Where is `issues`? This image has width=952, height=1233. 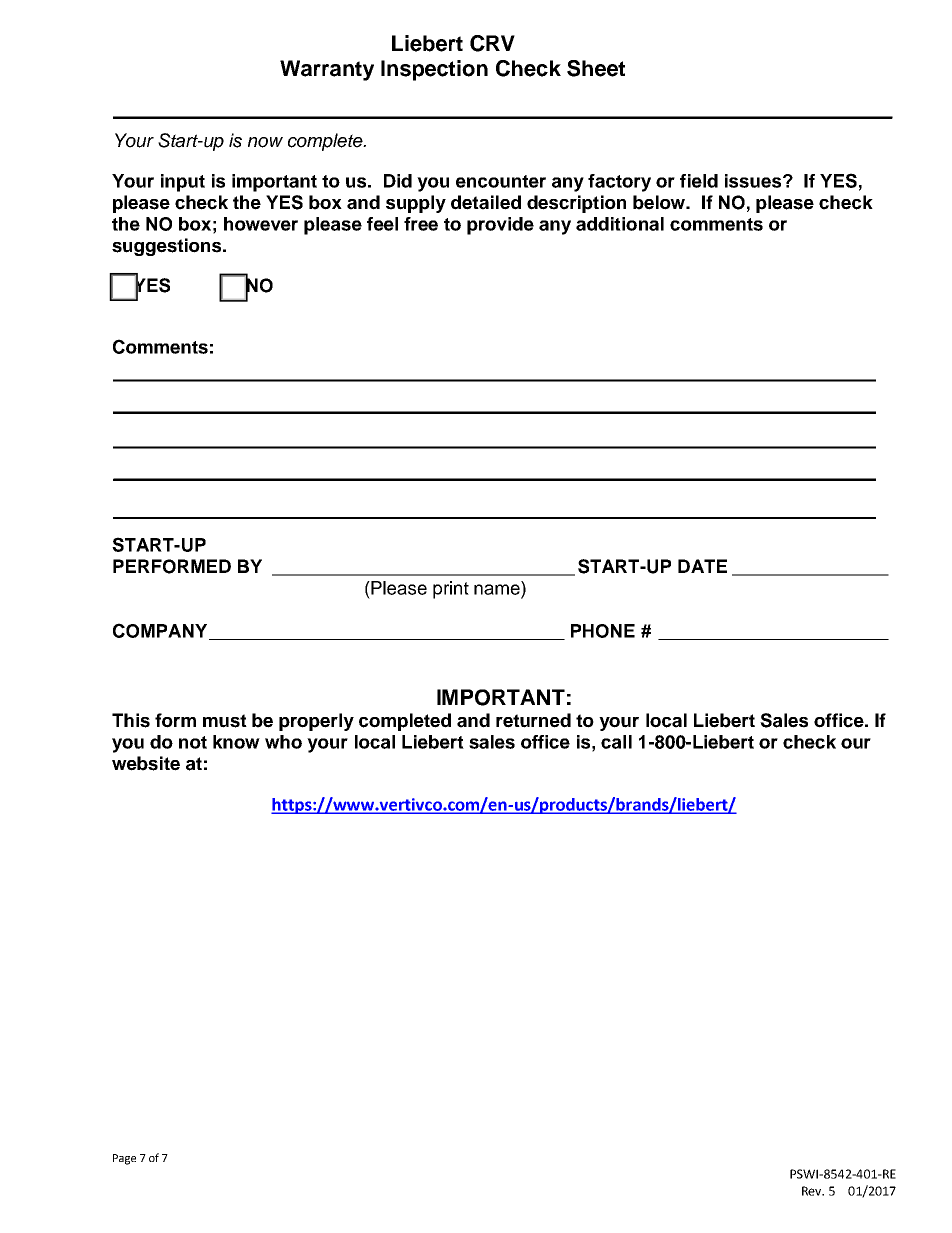
issues is located at coordinates (754, 181).
